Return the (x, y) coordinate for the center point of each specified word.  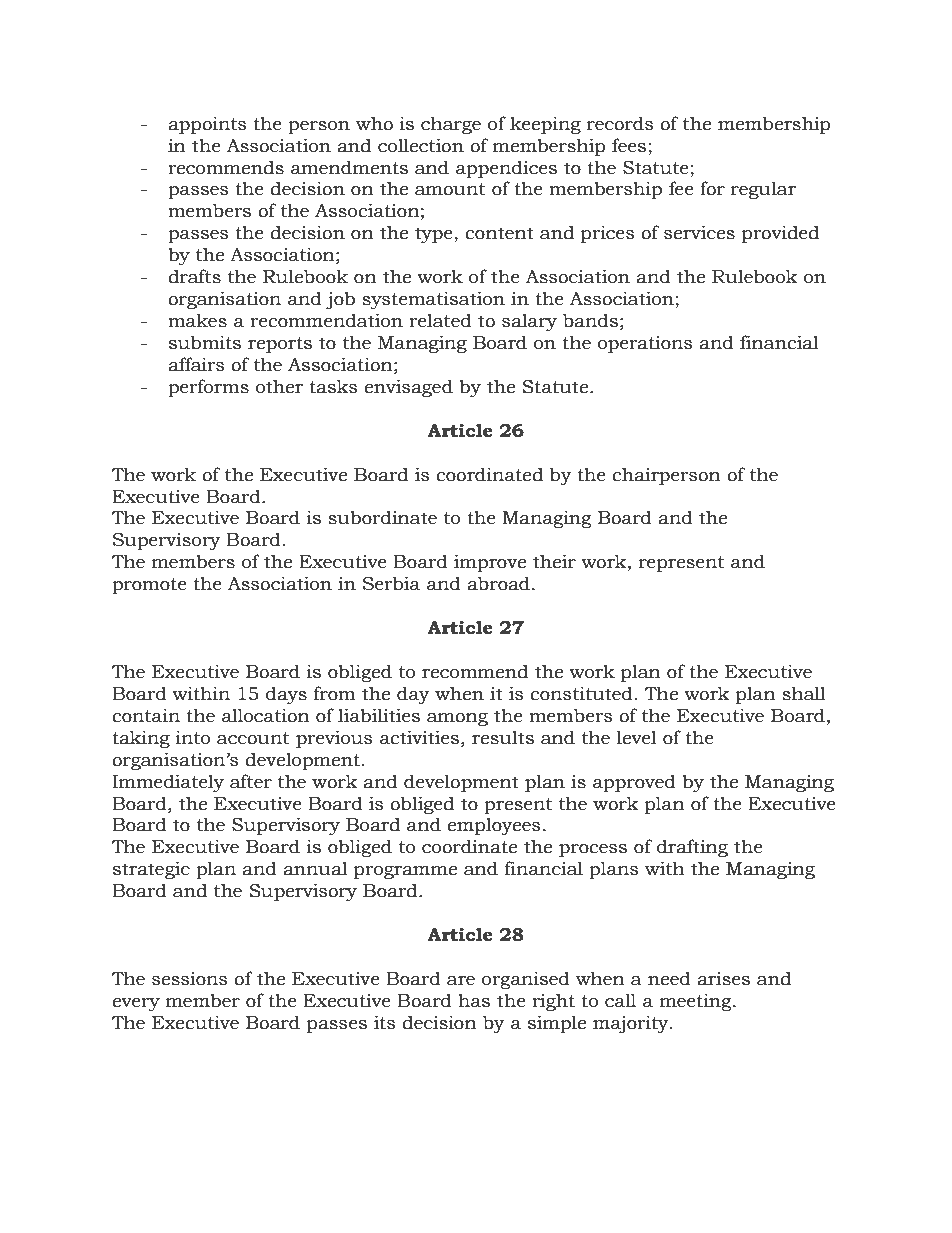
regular (763, 190)
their (554, 561)
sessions (190, 978)
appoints (207, 125)
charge (451, 125)
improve (490, 563)
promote (149, 586)
